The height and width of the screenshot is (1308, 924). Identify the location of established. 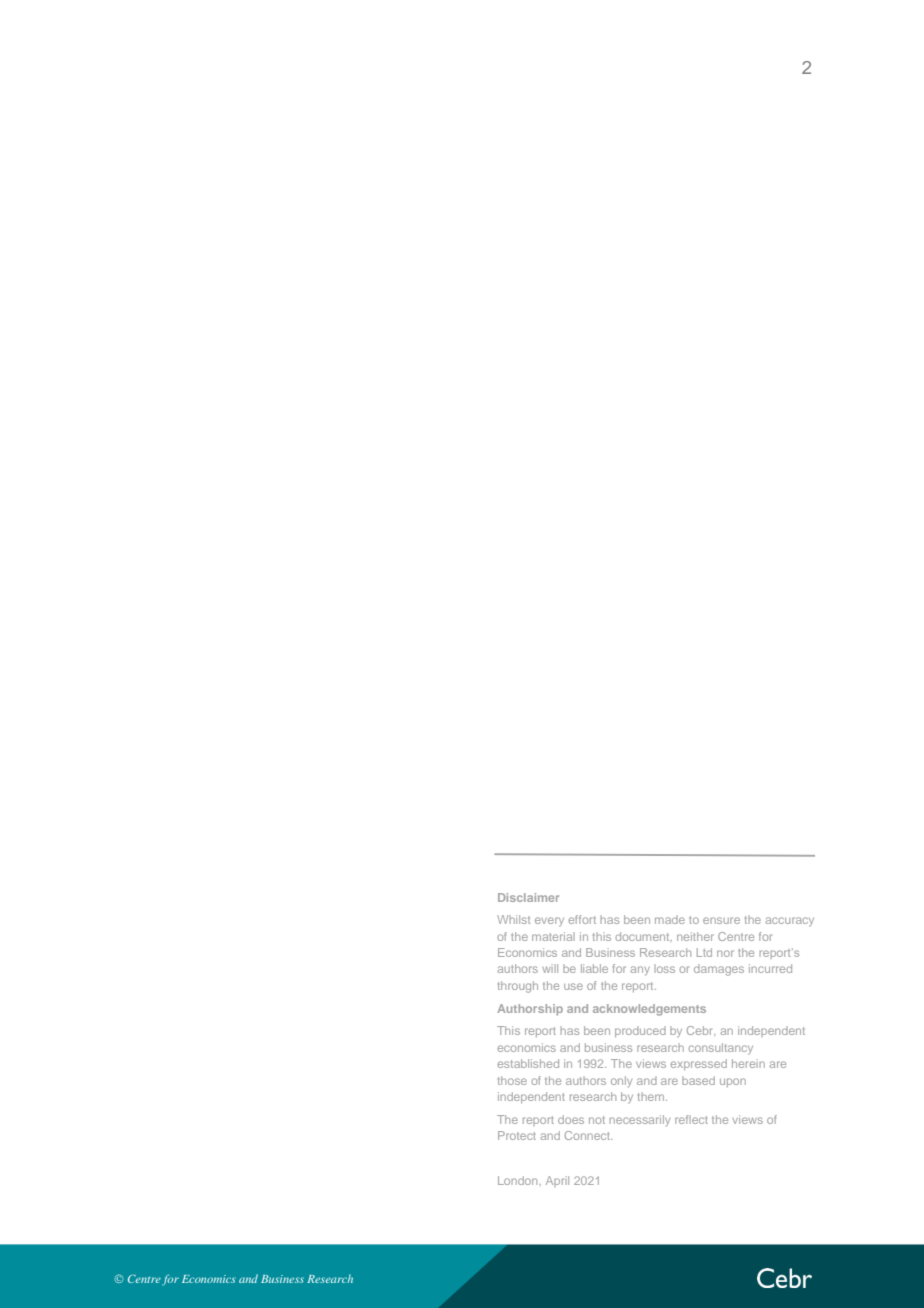
(528, 1063).
